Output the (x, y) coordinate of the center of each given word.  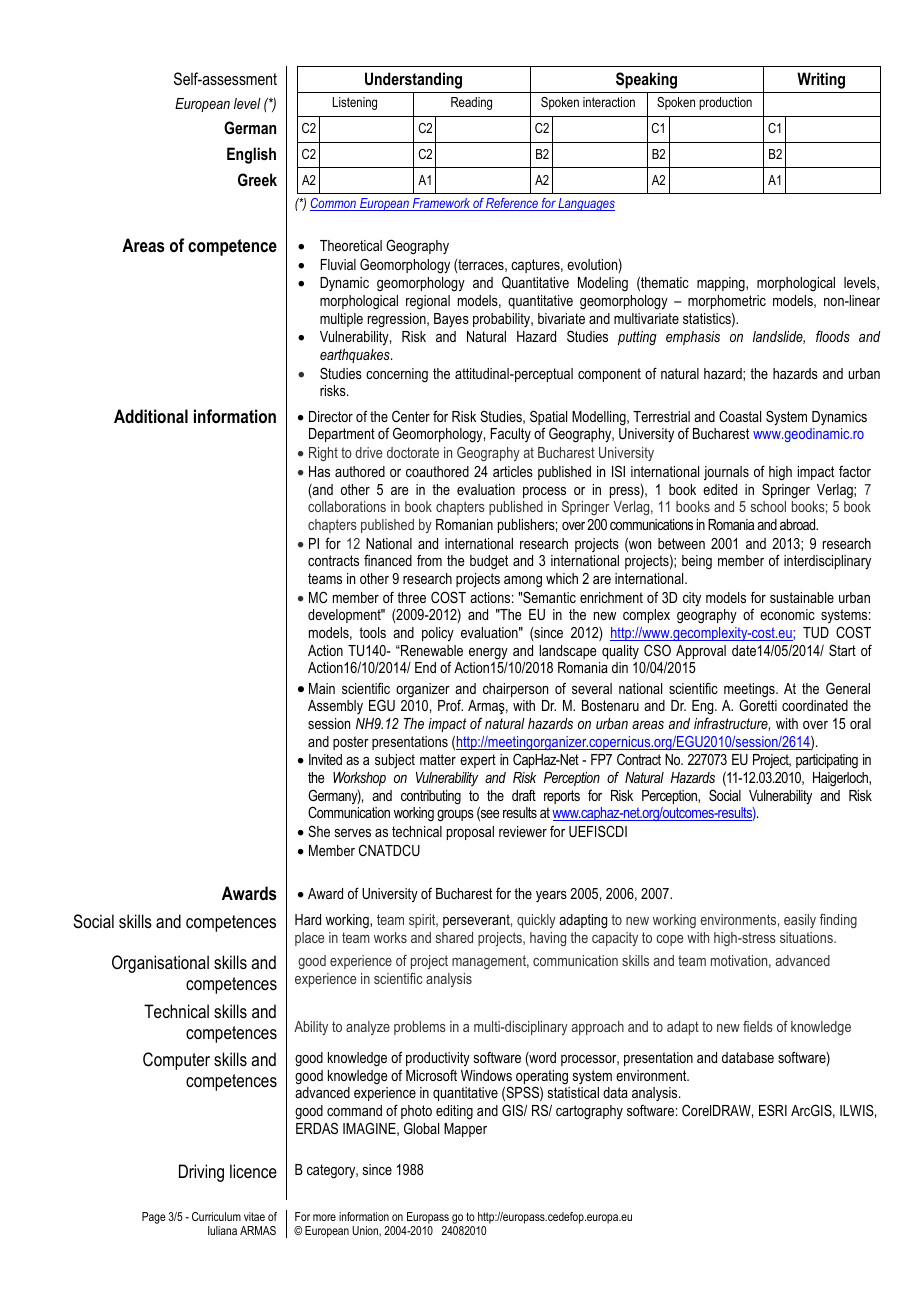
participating (827, 761)
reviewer (523, 831)
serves (353, 833)
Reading (471, 103)
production (725, 103)
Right (323, 454)
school (768, 506)
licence (253, 1171)
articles (513, 471)
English (251, 155)
